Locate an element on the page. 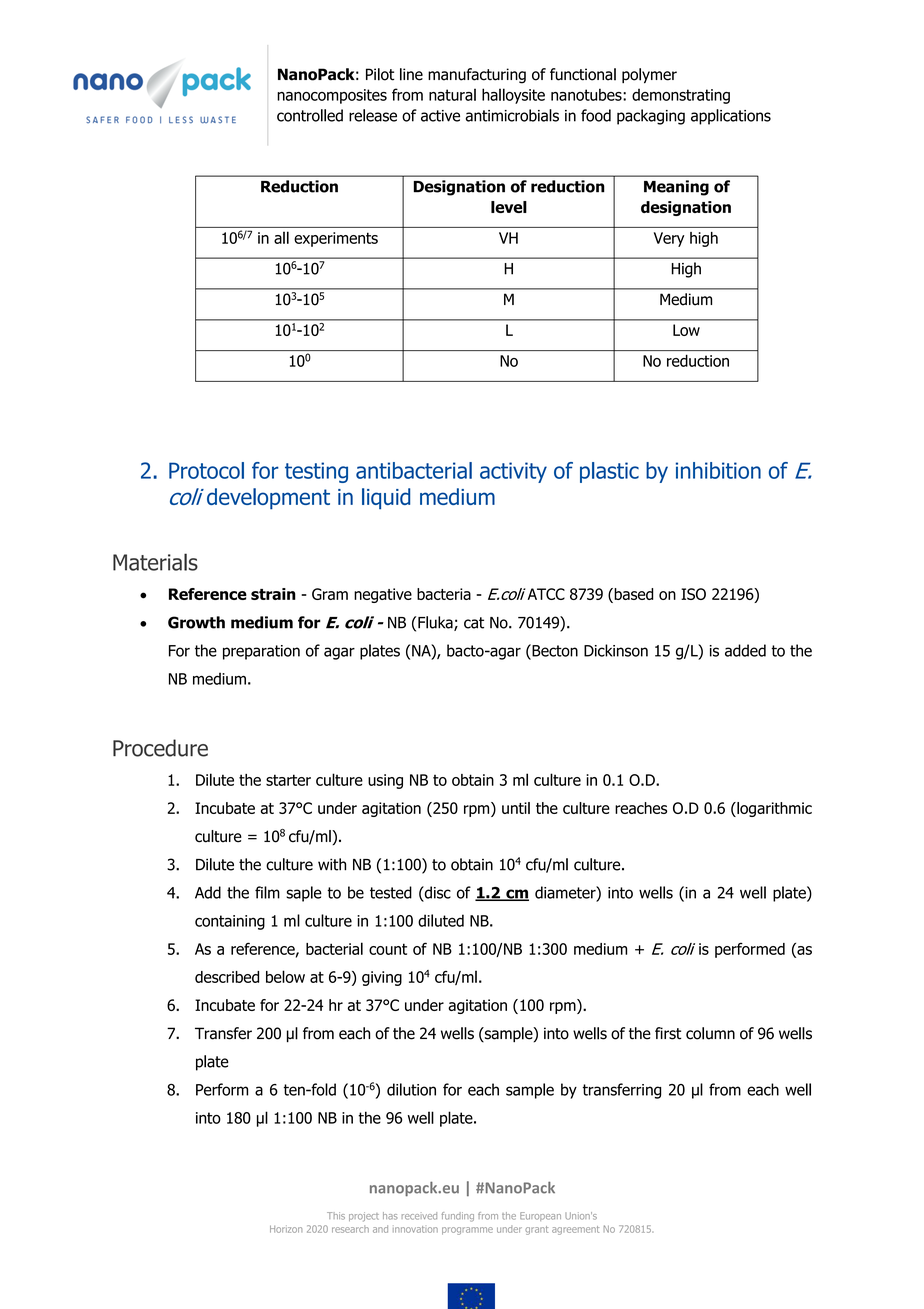 The image size is (924, 1309). funding is located at coordinates (457, 1217).
